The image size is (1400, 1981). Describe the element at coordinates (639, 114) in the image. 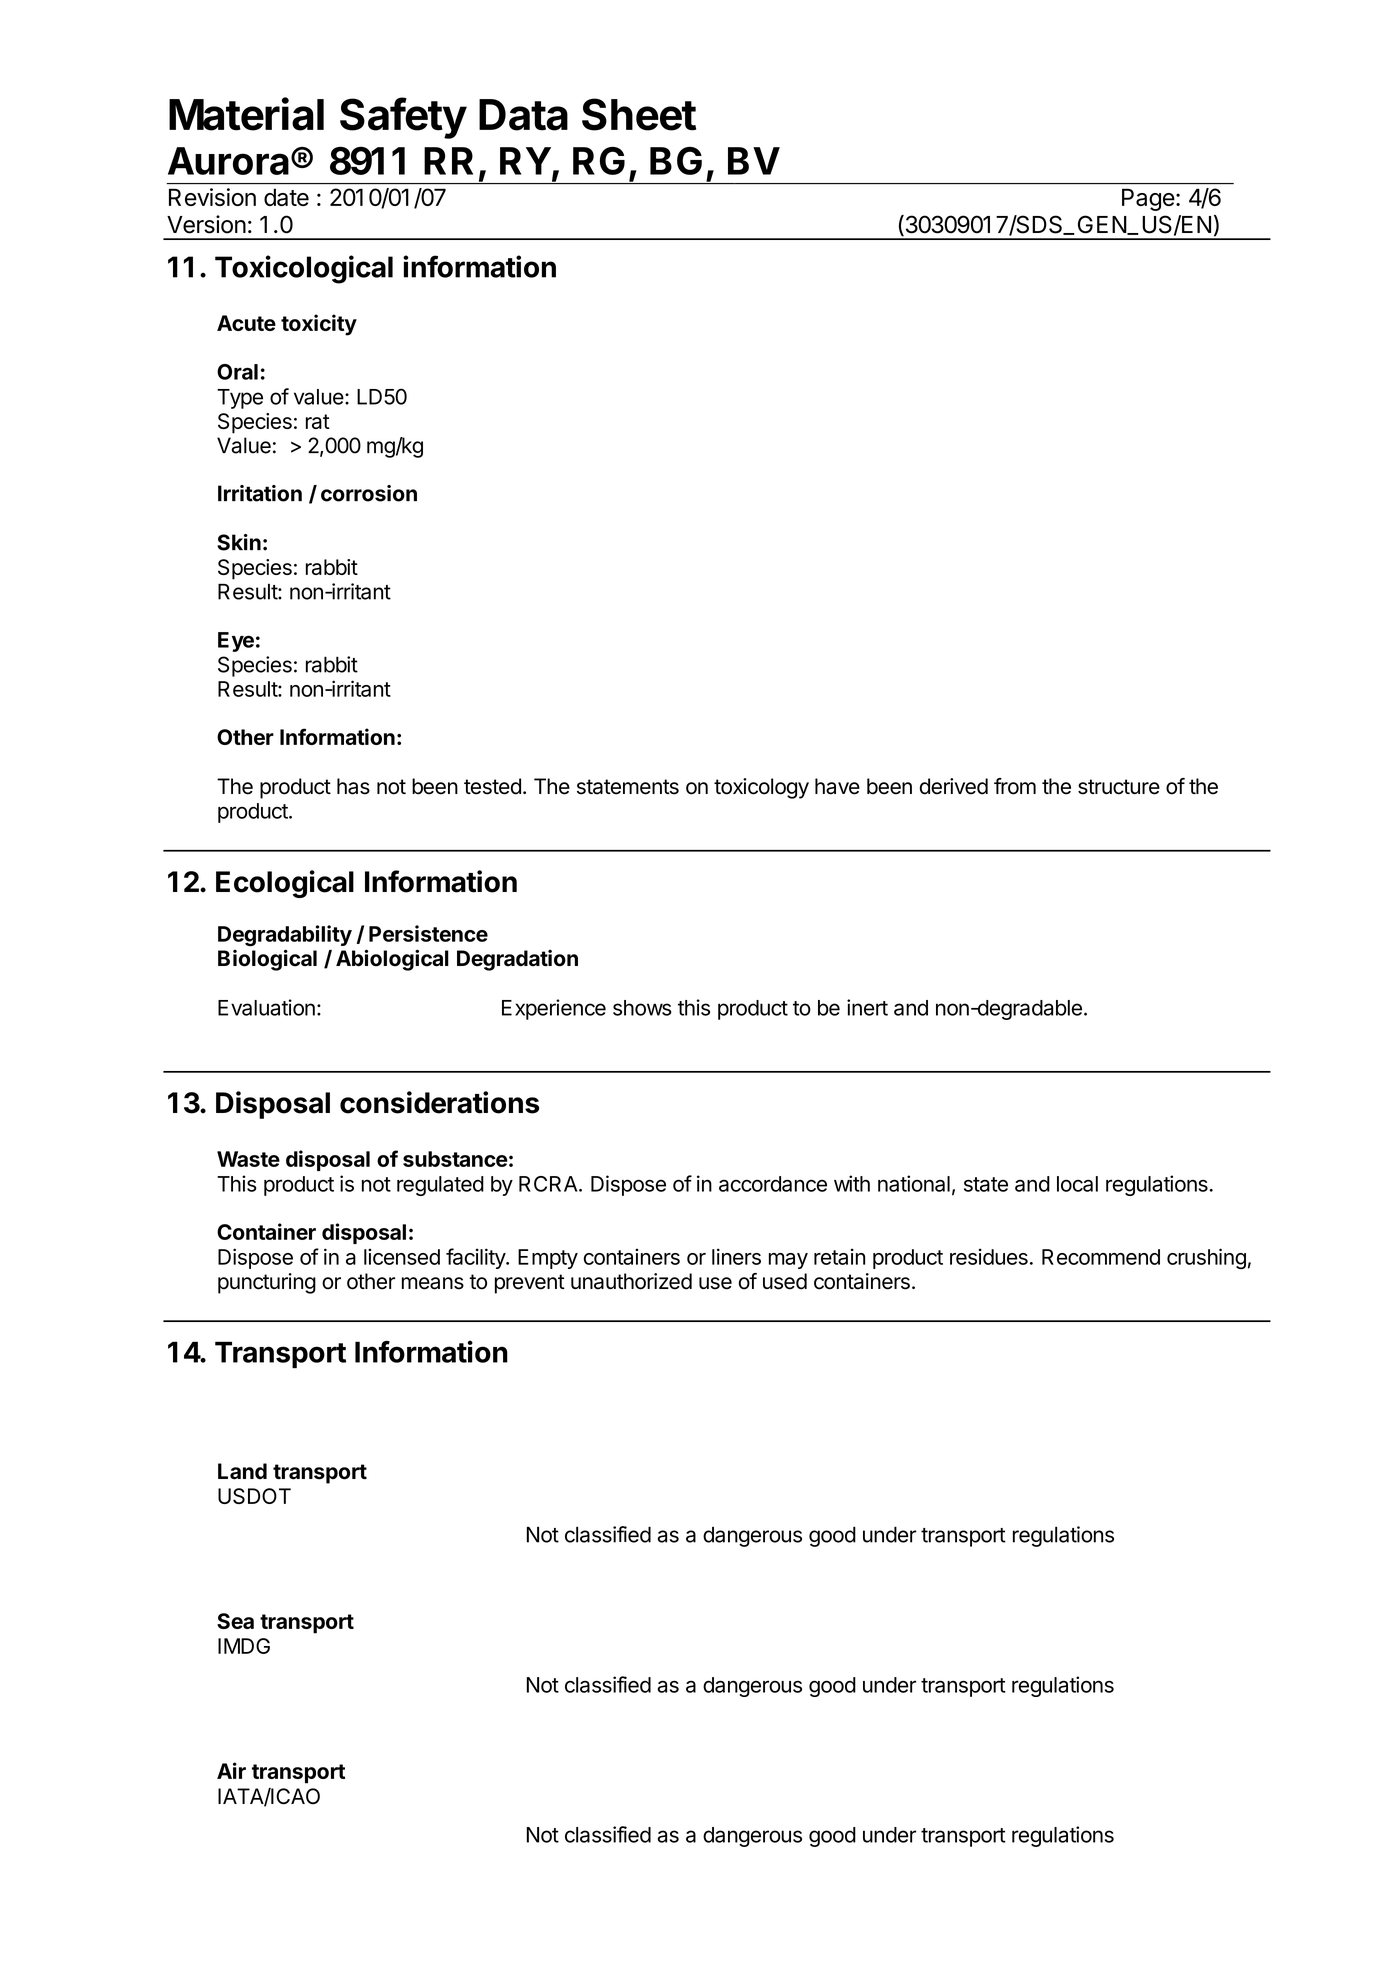

I see `Sheet` at that location.
